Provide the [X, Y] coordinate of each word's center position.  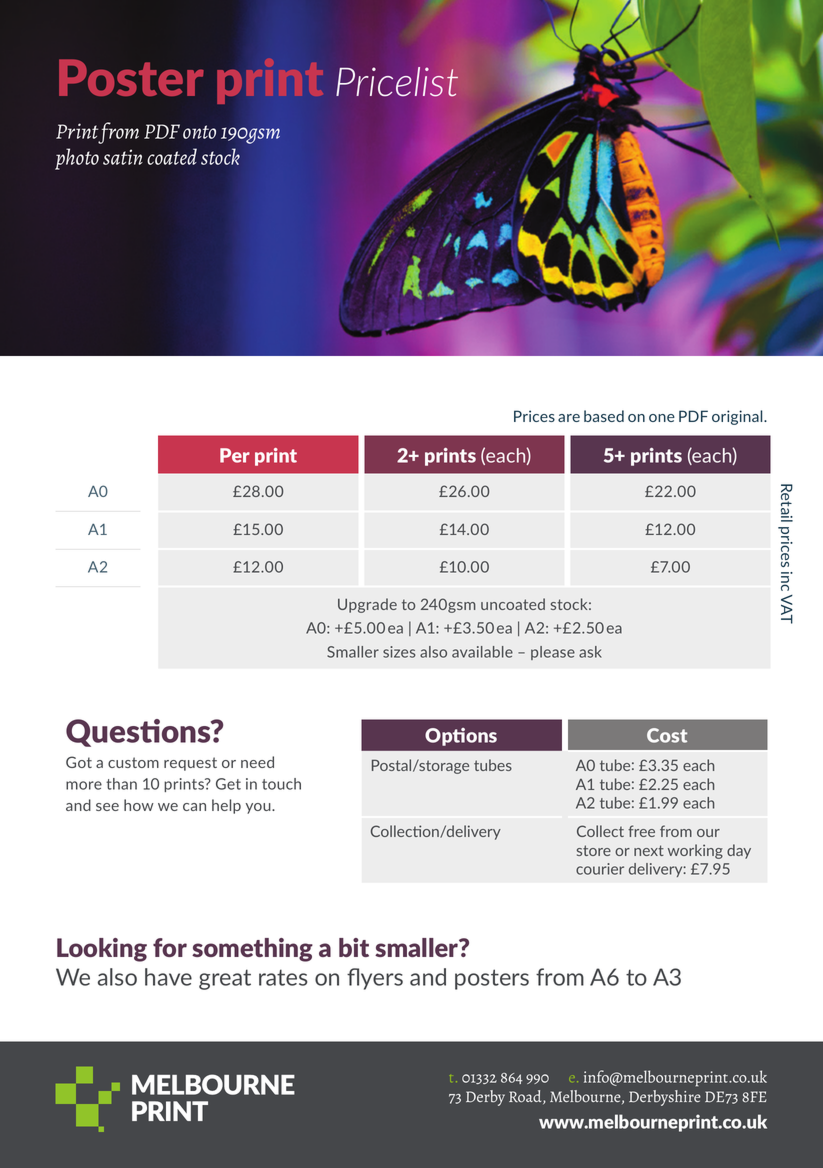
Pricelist [397, 82]
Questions [139, 733]
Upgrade [367, 605]
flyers [375, 979]
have [168, 977]
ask [590, 652]
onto [199, 132]
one [662, 418]
